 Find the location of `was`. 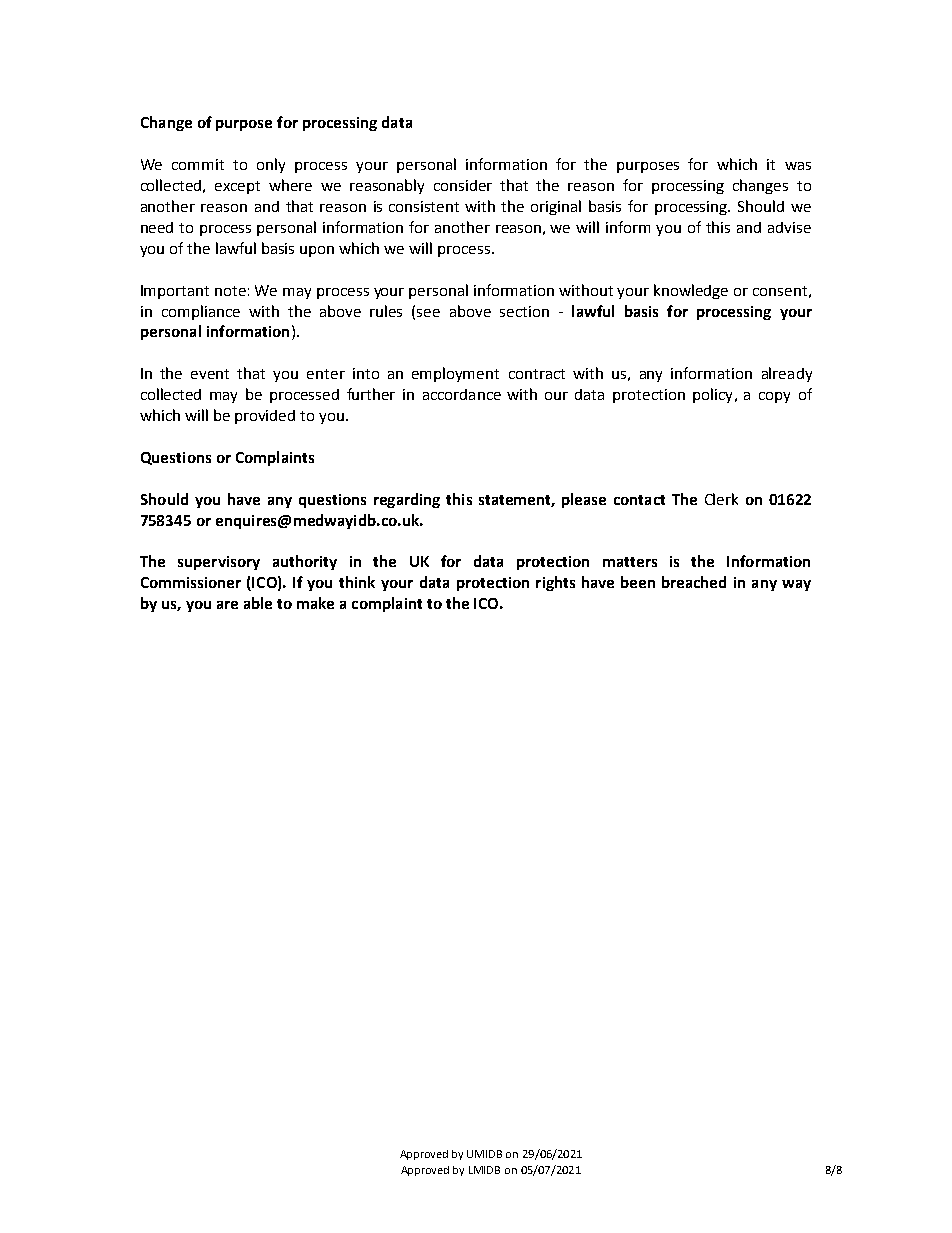

was is located at coordinates (798, 166).
